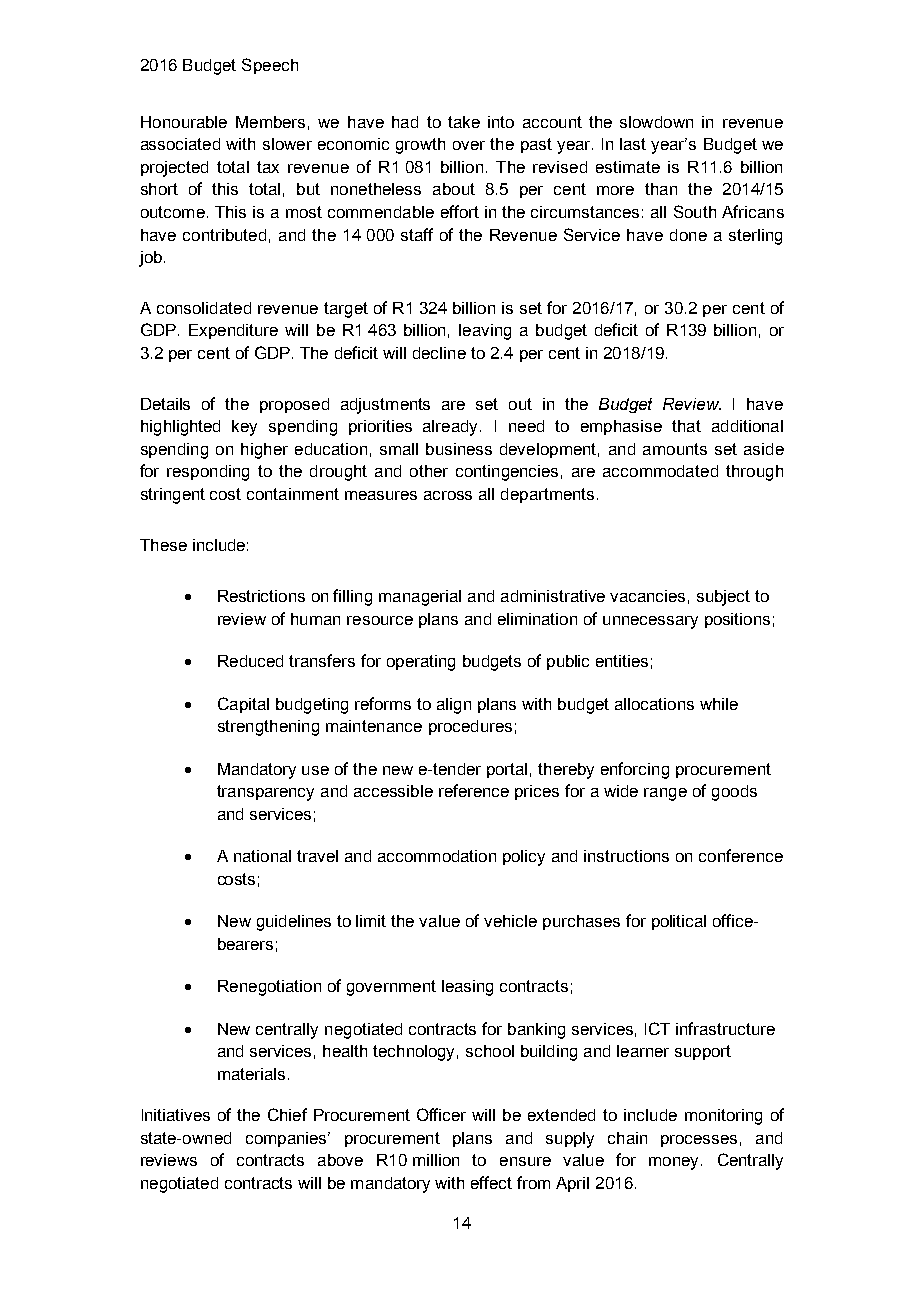  I want to click on managerial, so click(420, 598).
